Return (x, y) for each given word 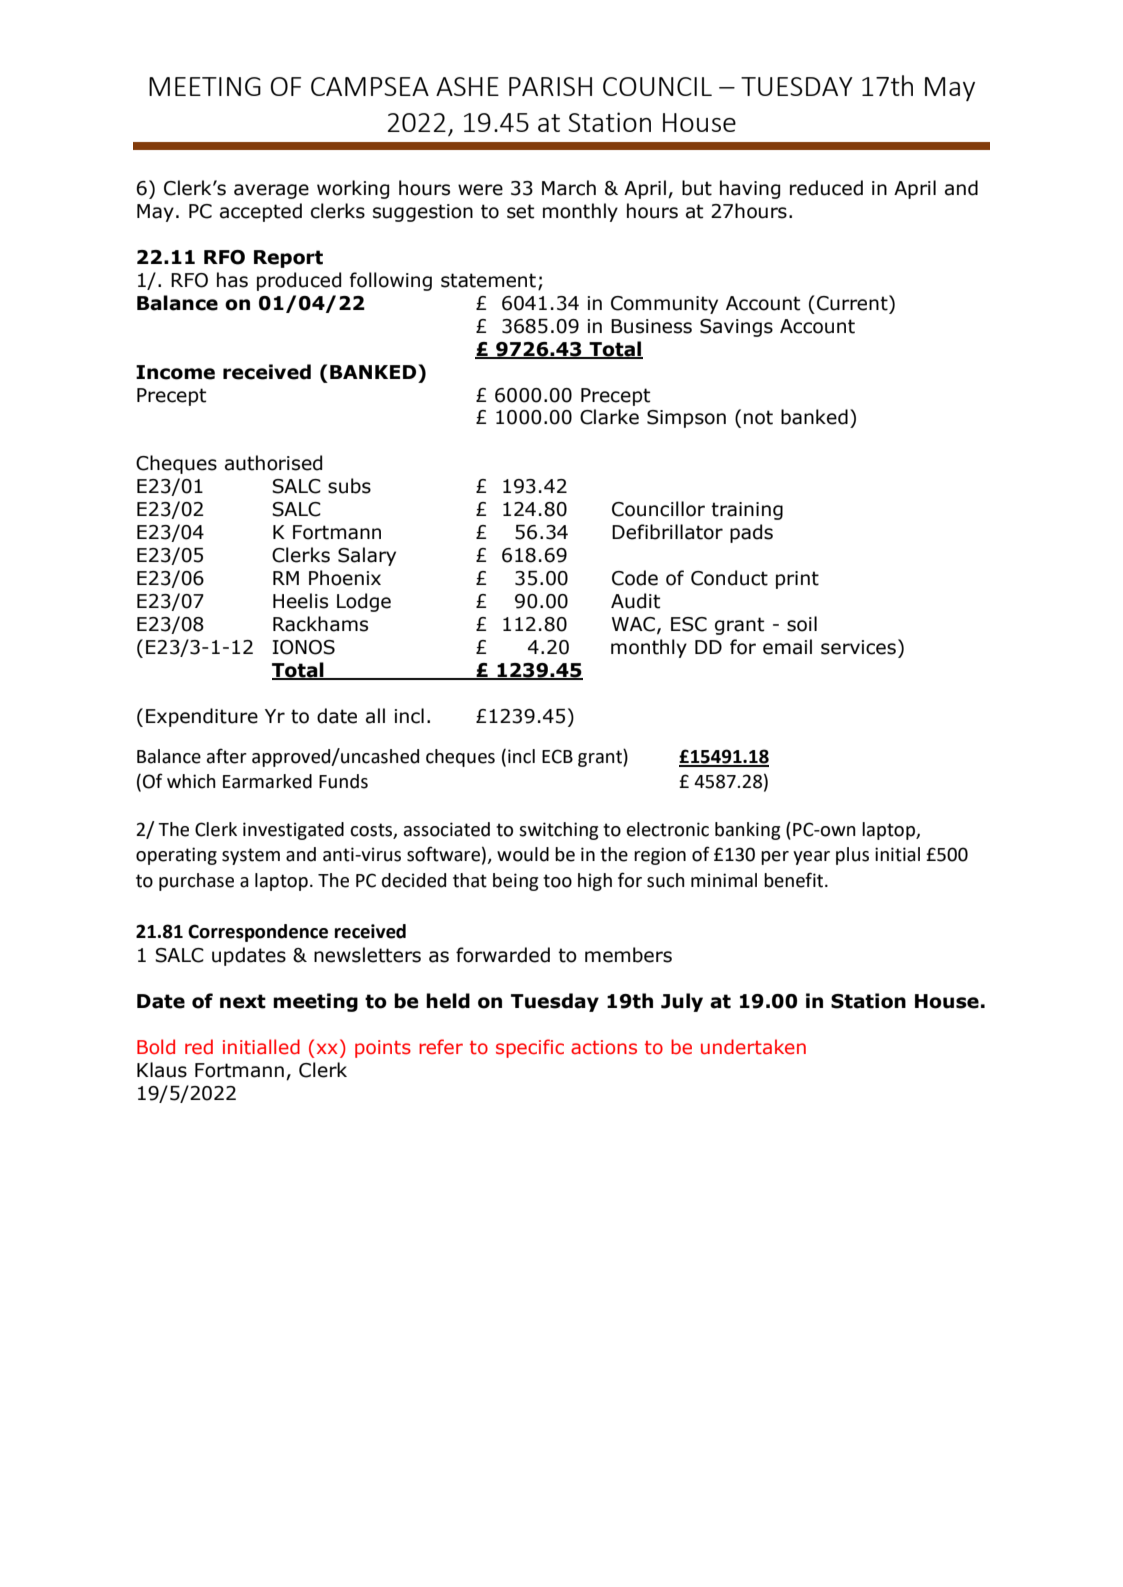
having (750, 189)
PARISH (550, 86)
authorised (273, 463)
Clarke (609, 417)
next (243, 1001)
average (271, 191)
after (227, 756)
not (758, 417)
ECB (557, 756)
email (787, 647)
